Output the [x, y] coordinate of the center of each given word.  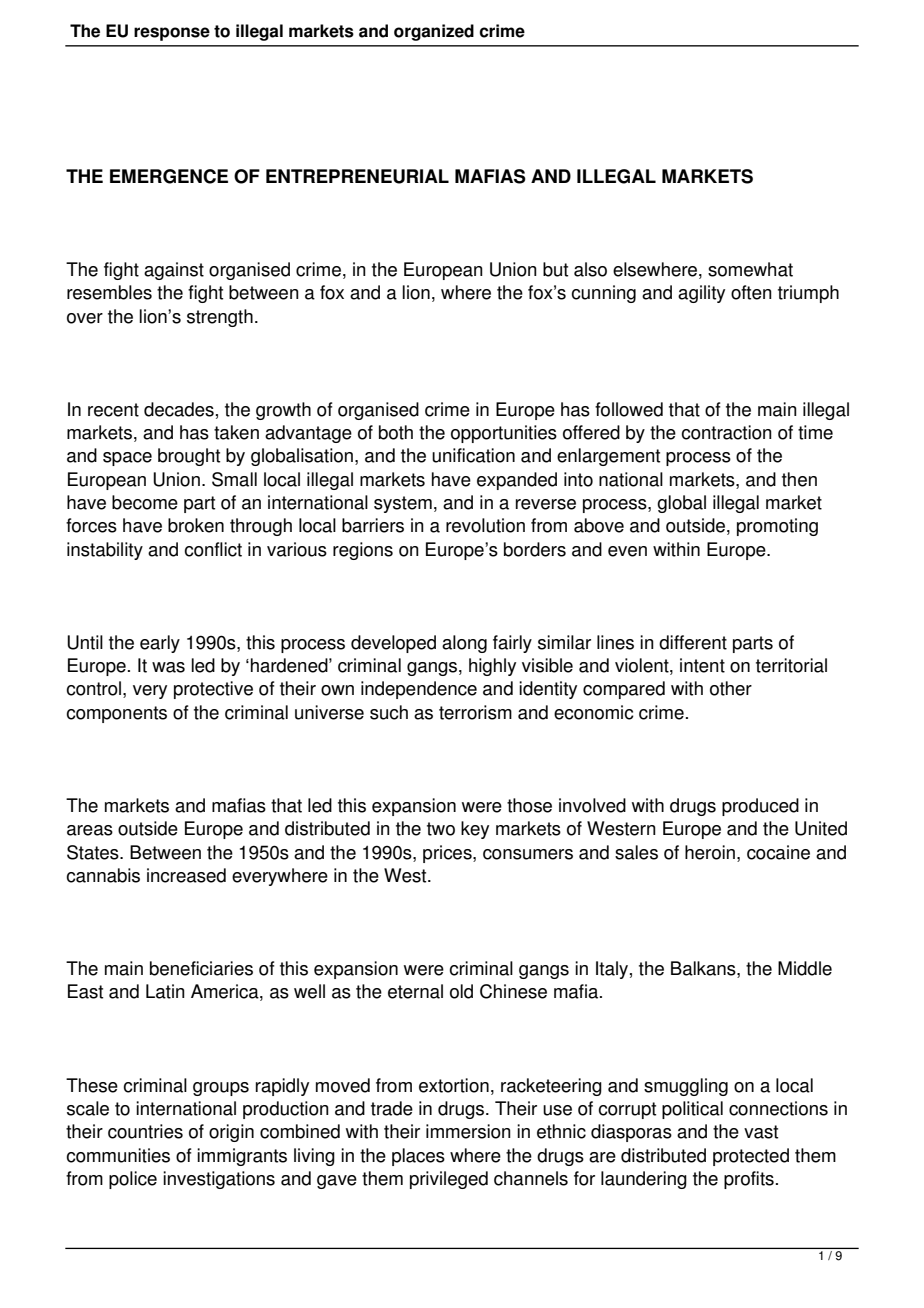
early [160, 644]
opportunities [504, 434]
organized [434, 32]
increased [186, 875]
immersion [468, 1131]
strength [220, 318]
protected [751, 1157]
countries [145, 1131]
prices [448, 854]
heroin [711, 852]
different [693, 642]
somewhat [750, 269]
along [464, 644]
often [751, 292]
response [172, 34]
